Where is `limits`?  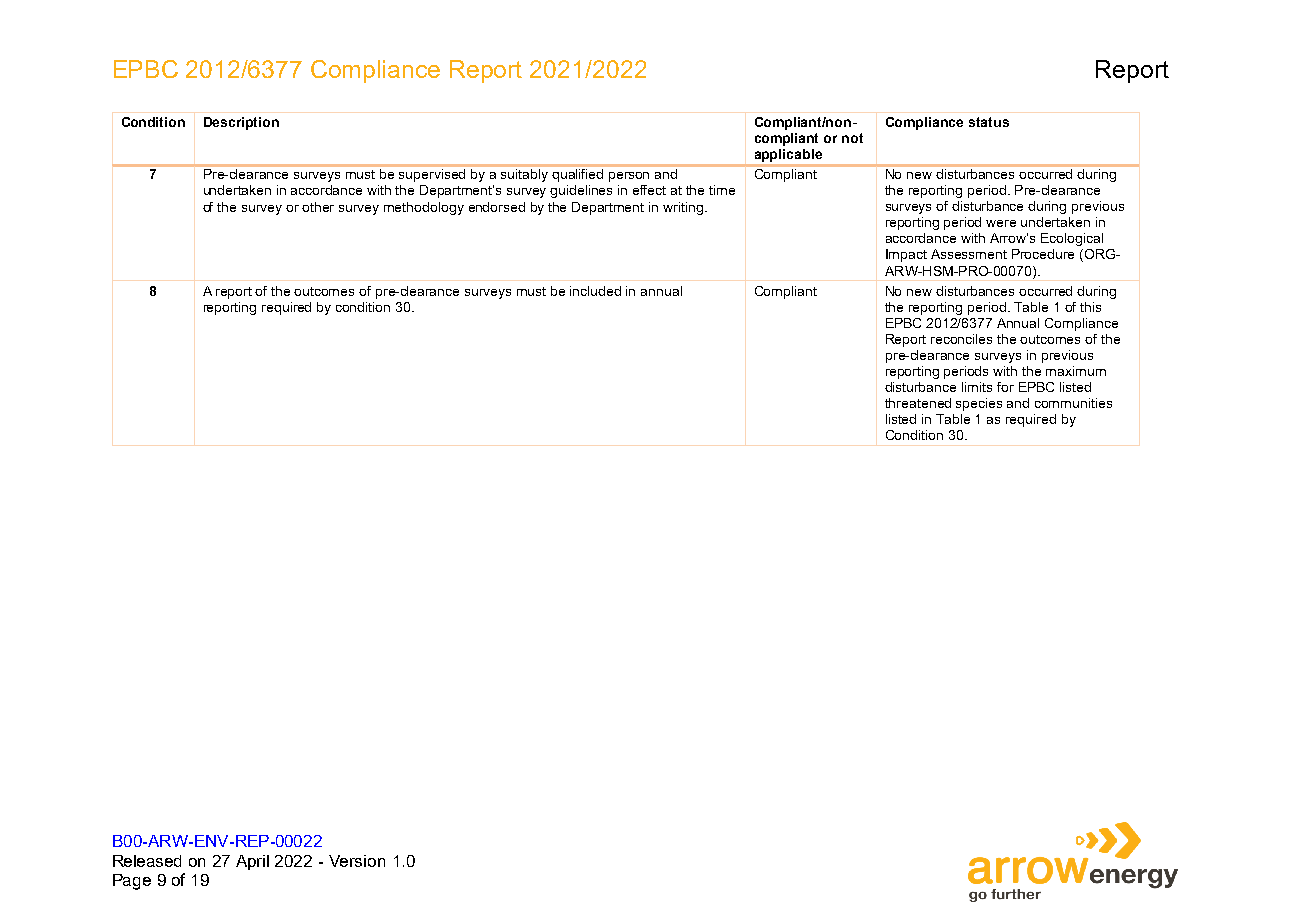
limits is located at coordinates (977, 387).
